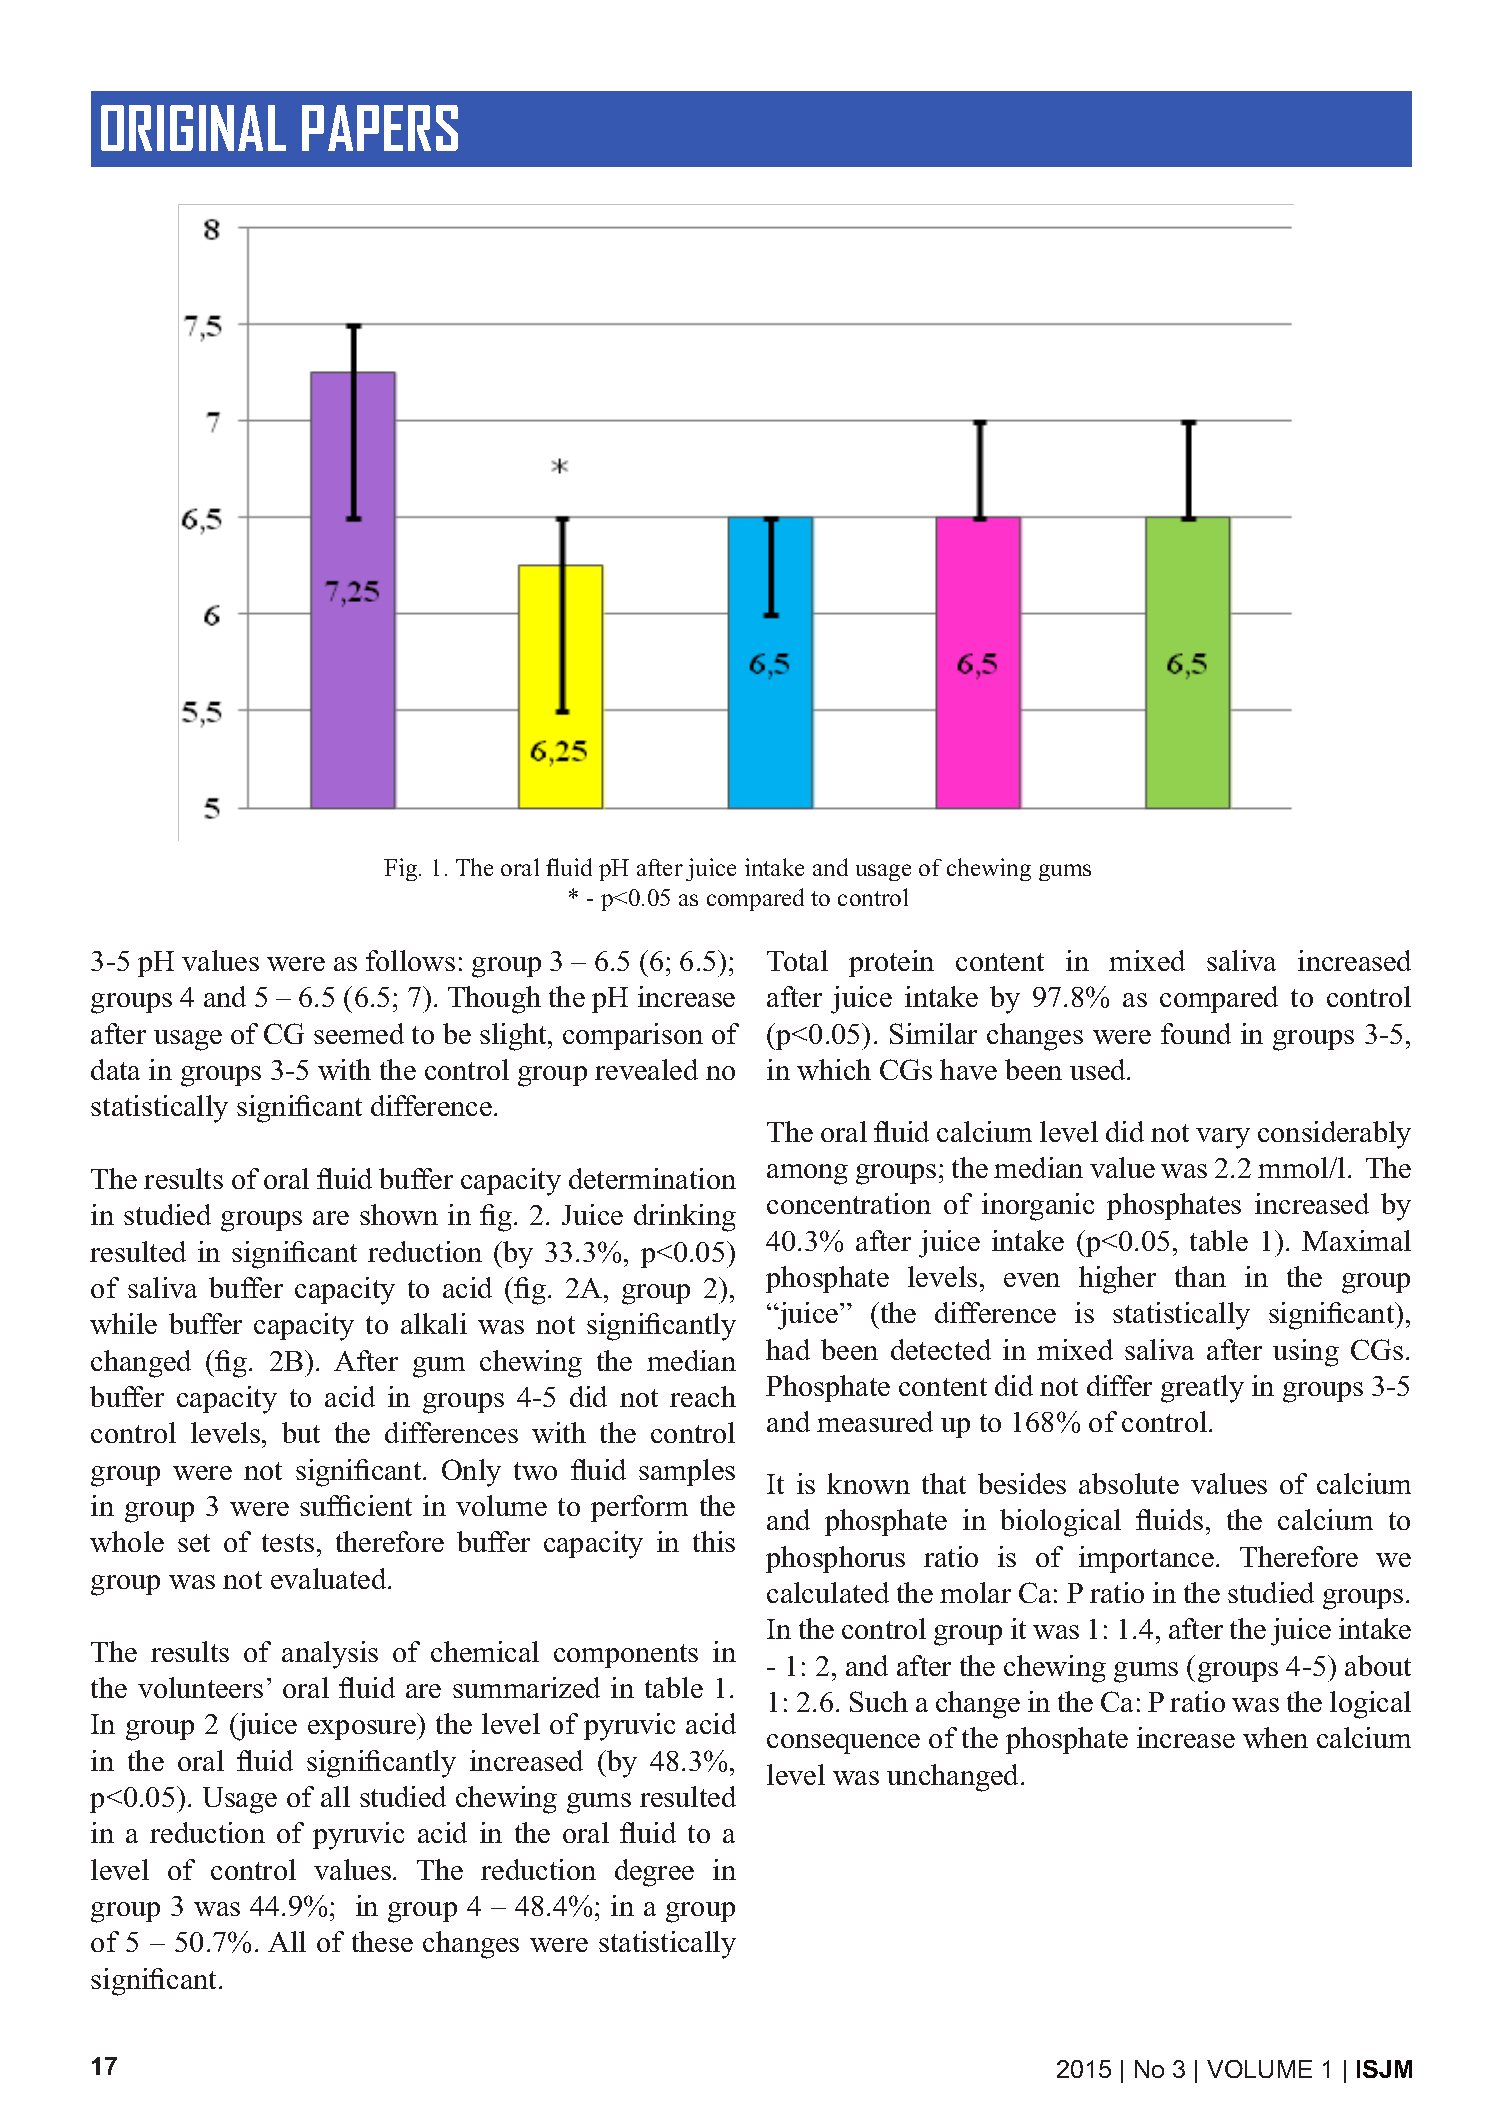 The image size is (1503, 2125). I want to click on vary, so click(1223, 1138).
